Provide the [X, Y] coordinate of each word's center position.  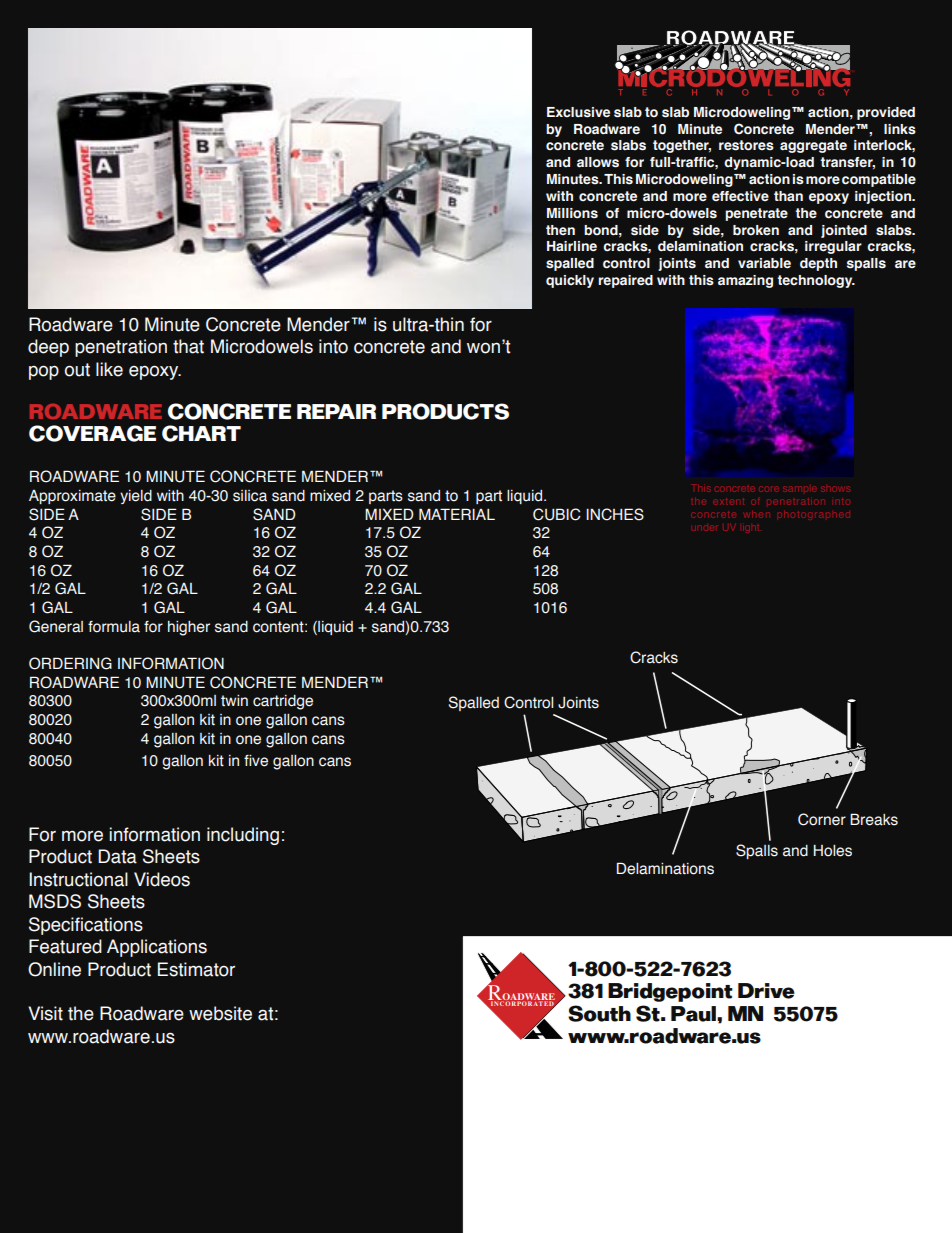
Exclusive [578, 112]
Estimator [196, 969]
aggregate [813, 146]
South [599, 1013]
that [188, 346]
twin [234, 700]
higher [189, 628]
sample [799, 489]
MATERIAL [457, 514]
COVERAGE [92, 433]
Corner [822, 819]
